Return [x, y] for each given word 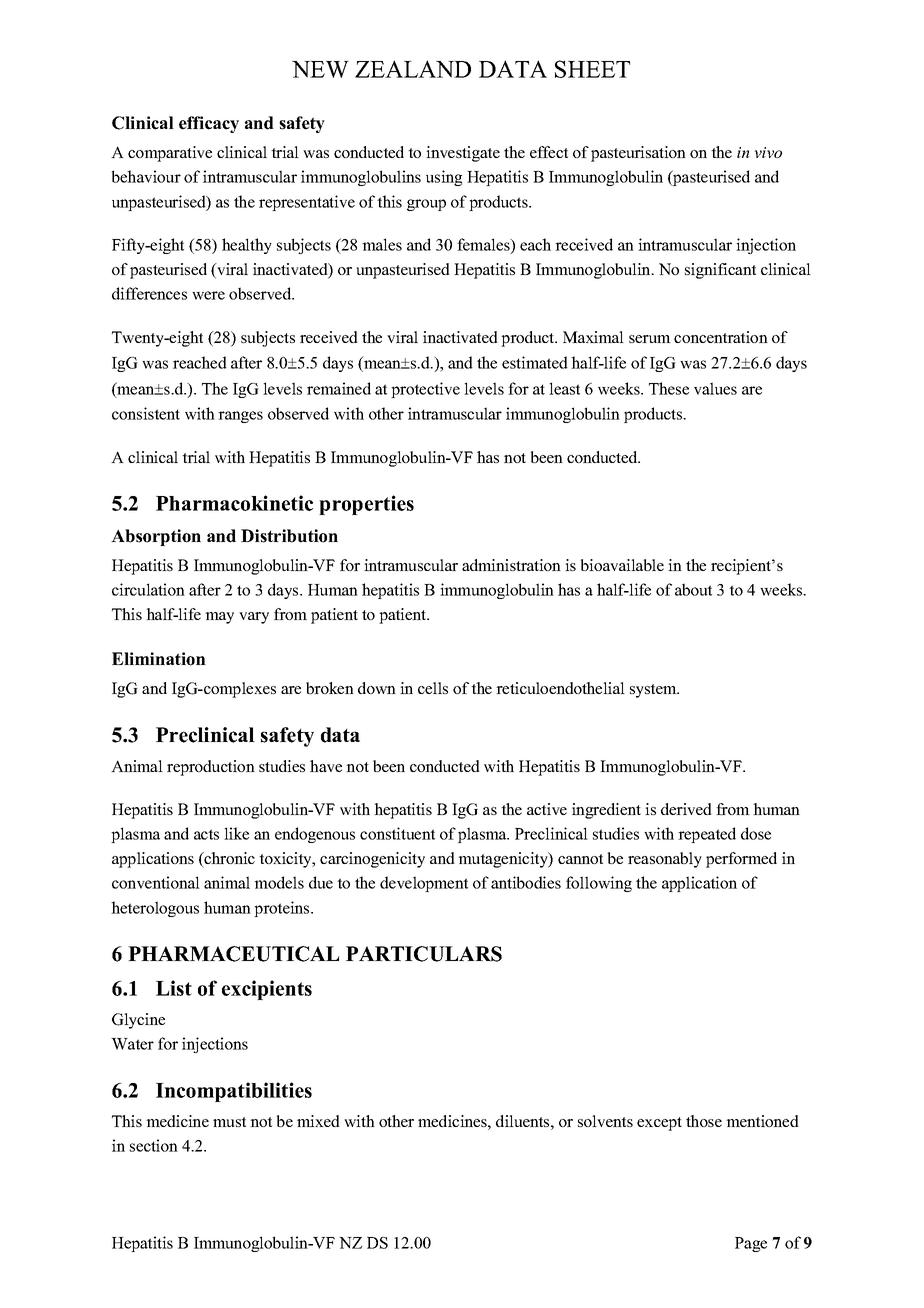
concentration [721, 337]
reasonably [665, 860]
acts [206, 834]
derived [686, 809]
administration [511, 565]
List [174, 988]
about [693, 589]
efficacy [209, 124]
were [208, 295]
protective [425, 390]
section [154, 1145]
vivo [768, 152]
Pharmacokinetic [234, 503]
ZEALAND [413, 69]
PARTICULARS [424, 954]
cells [433, 688]
